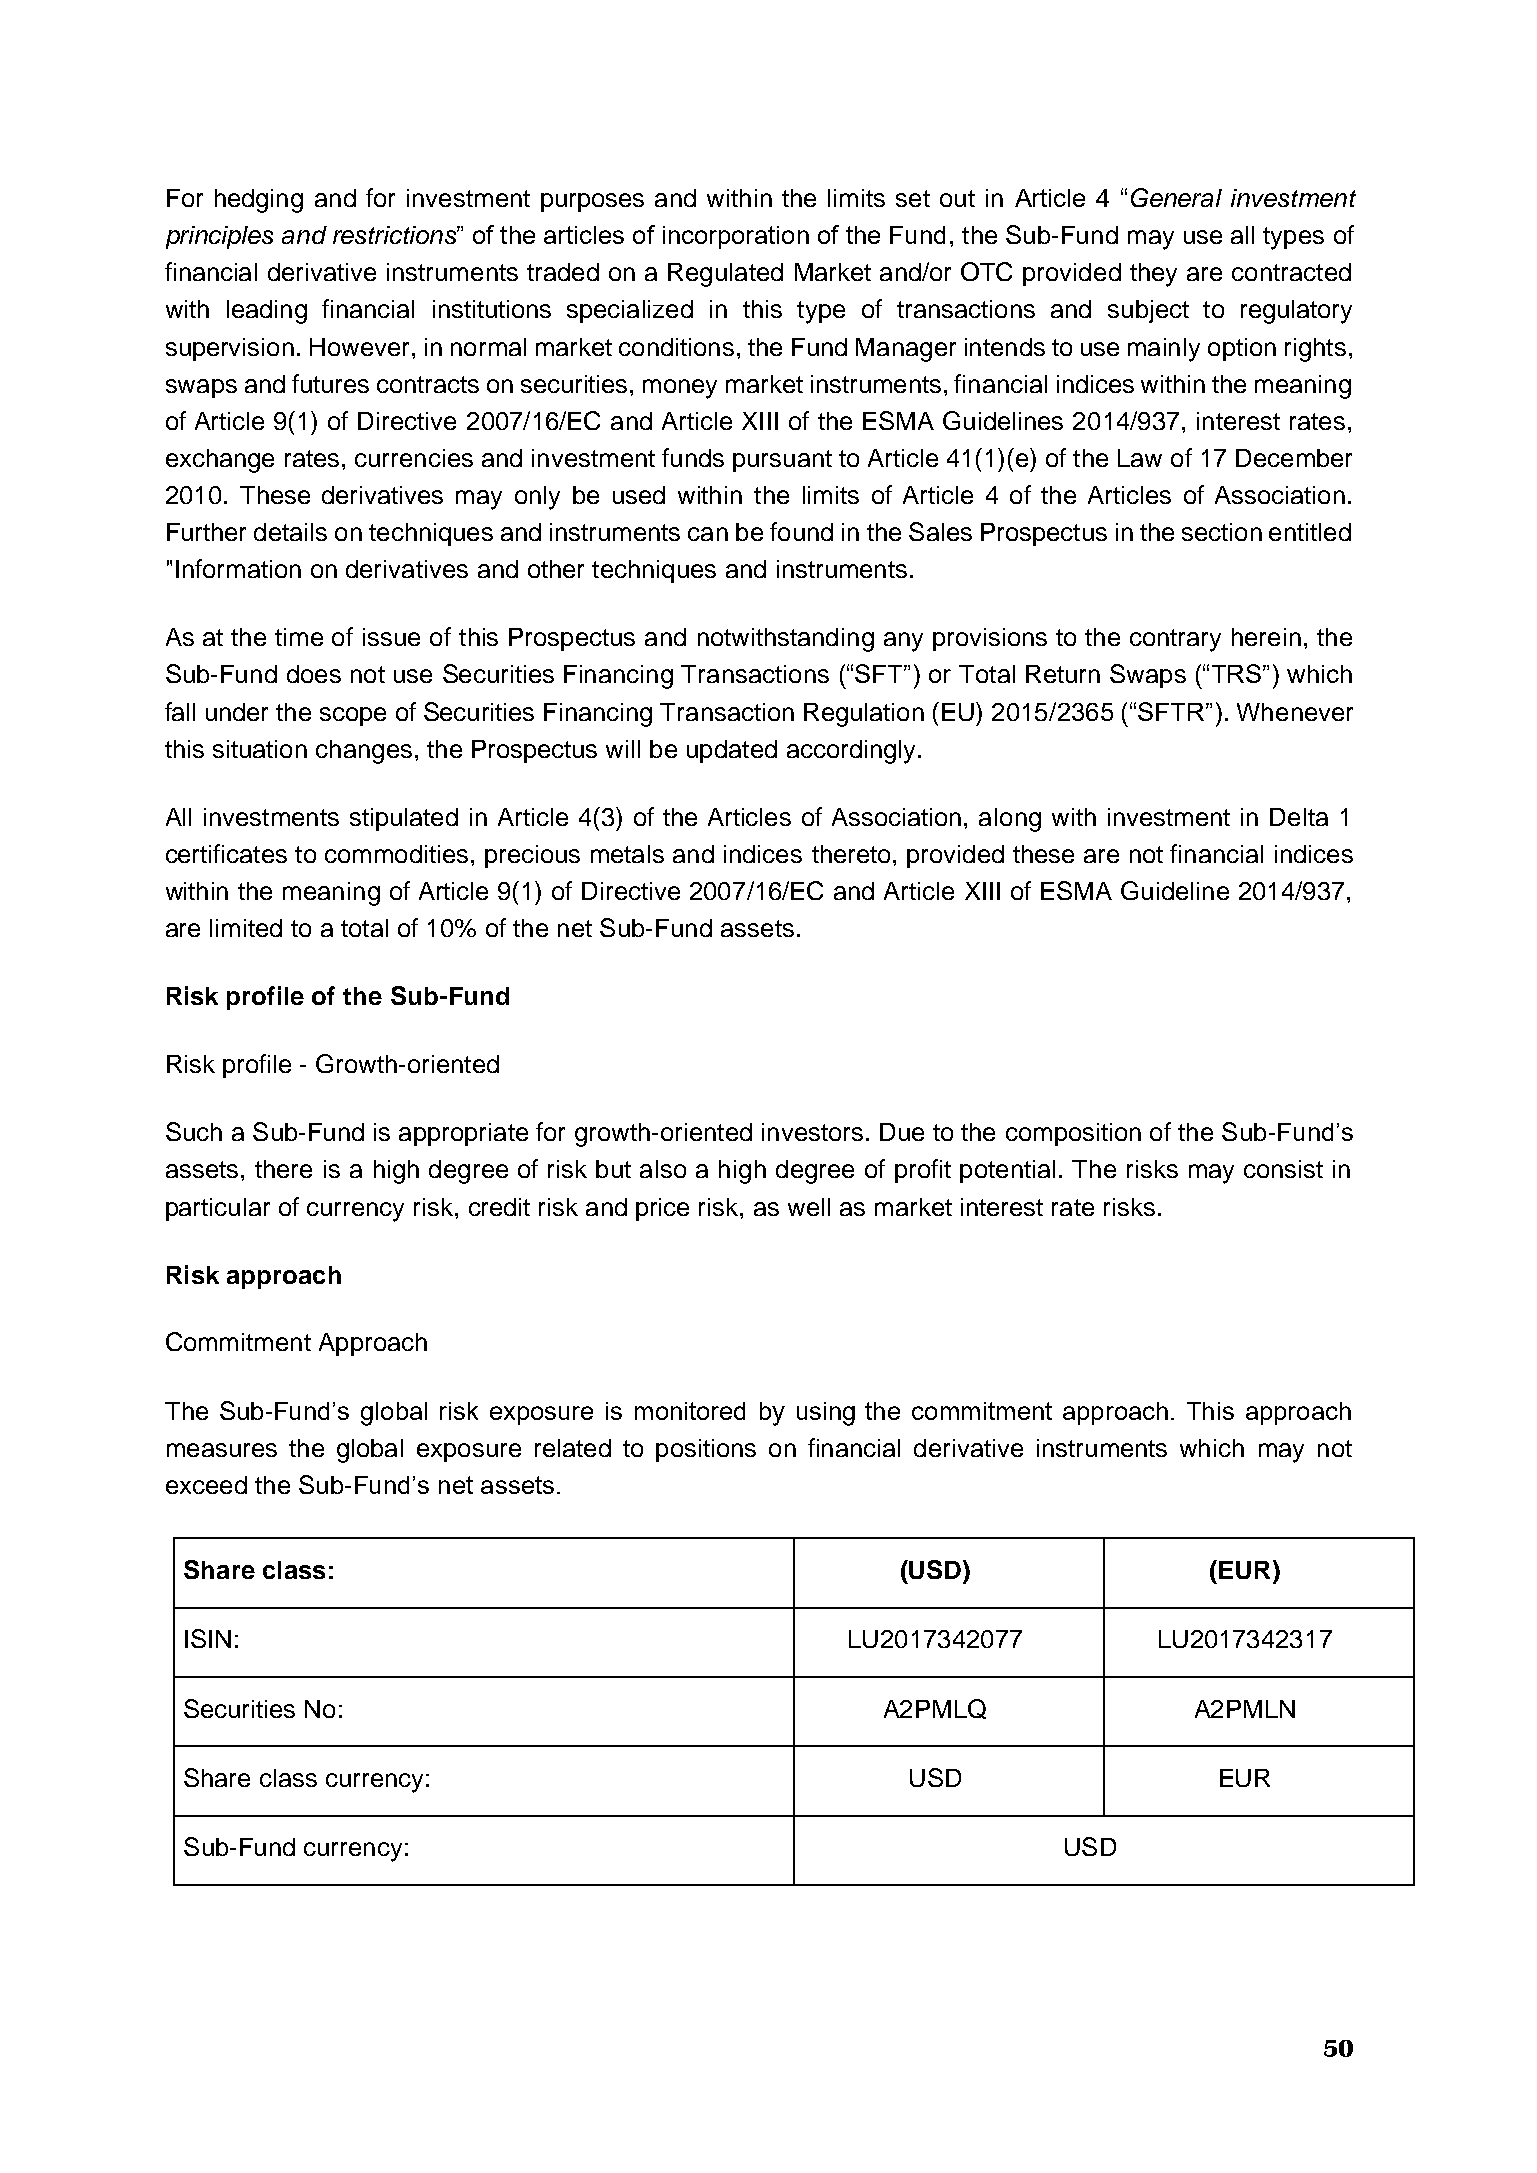  Describe the element at coordinates (1153, 275) in the page. I see `they` at that location.
